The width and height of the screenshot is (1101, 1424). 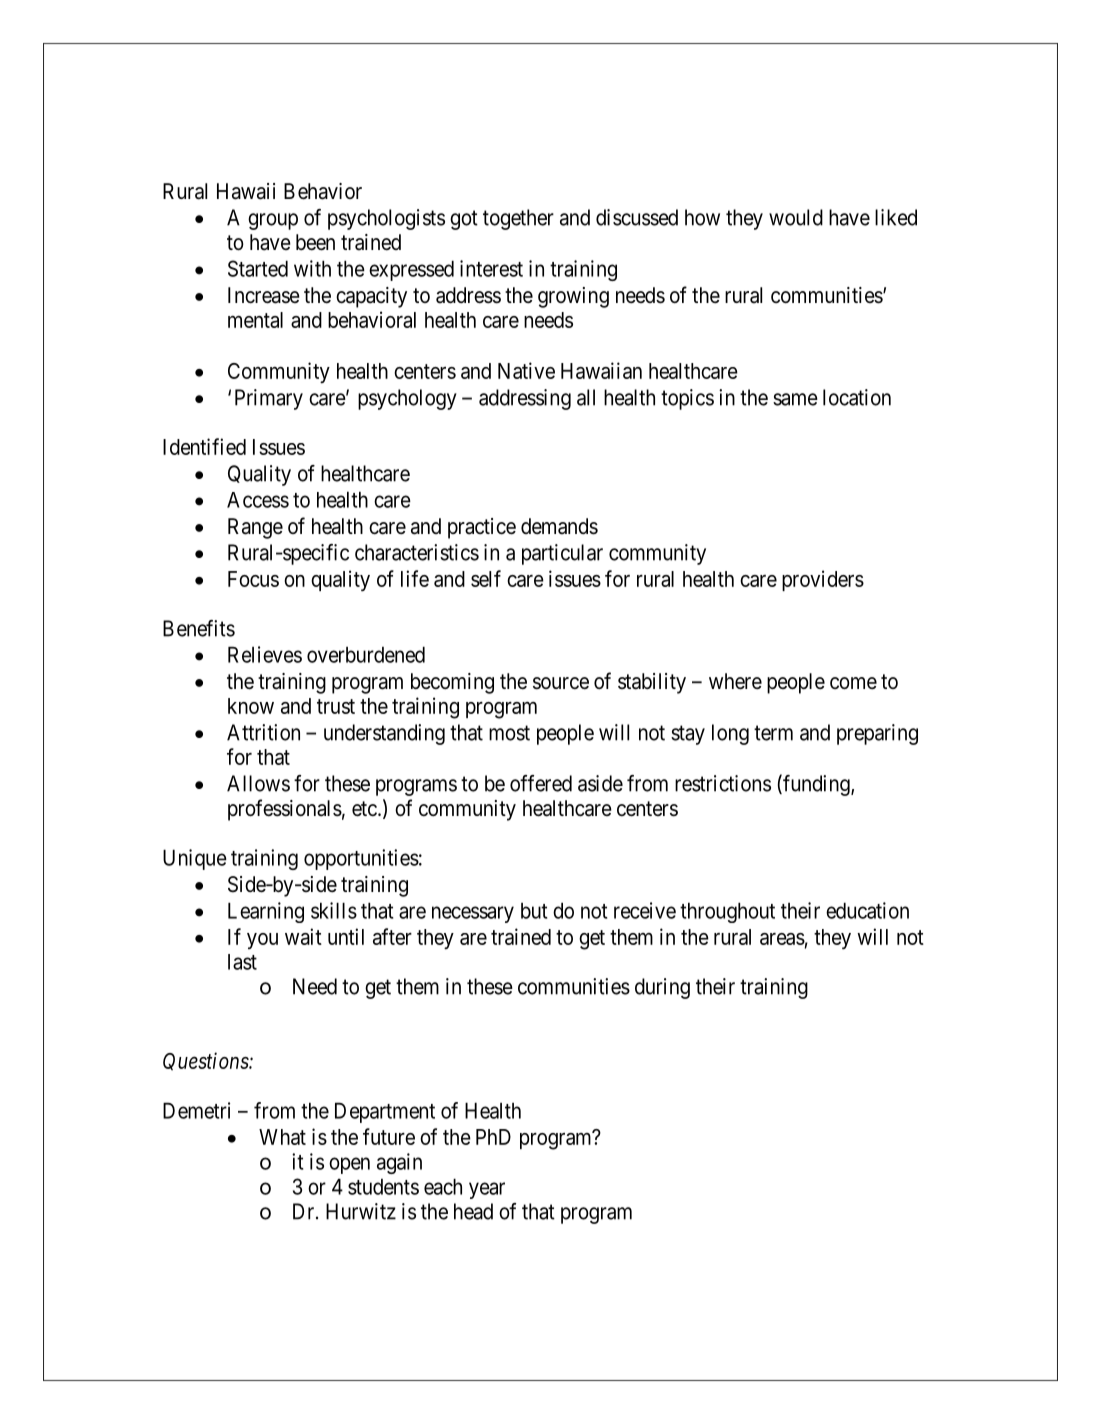 I want to click on together, so click(x=518, y=219).
